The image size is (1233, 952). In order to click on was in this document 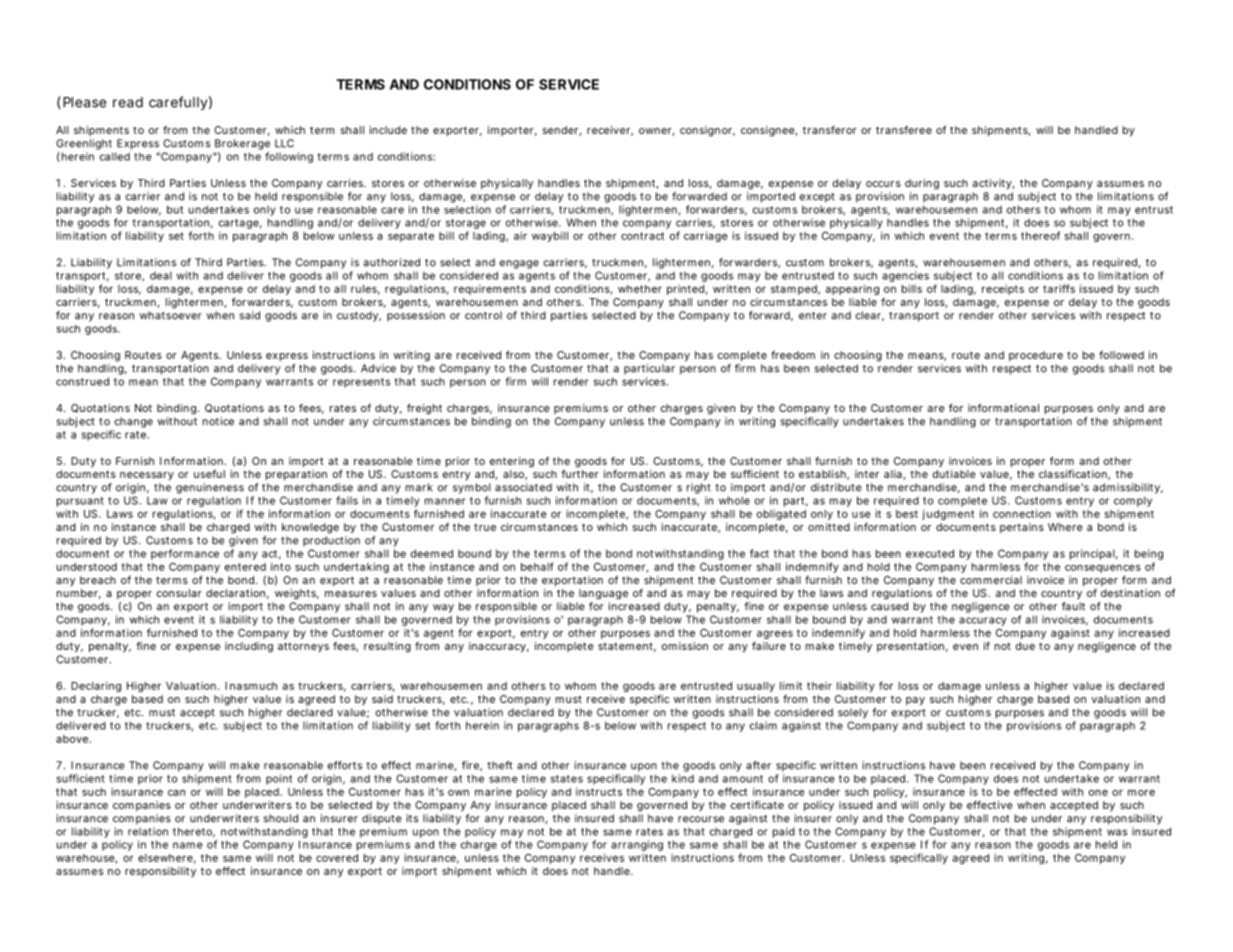, I will do `click(1117, 832)`.
